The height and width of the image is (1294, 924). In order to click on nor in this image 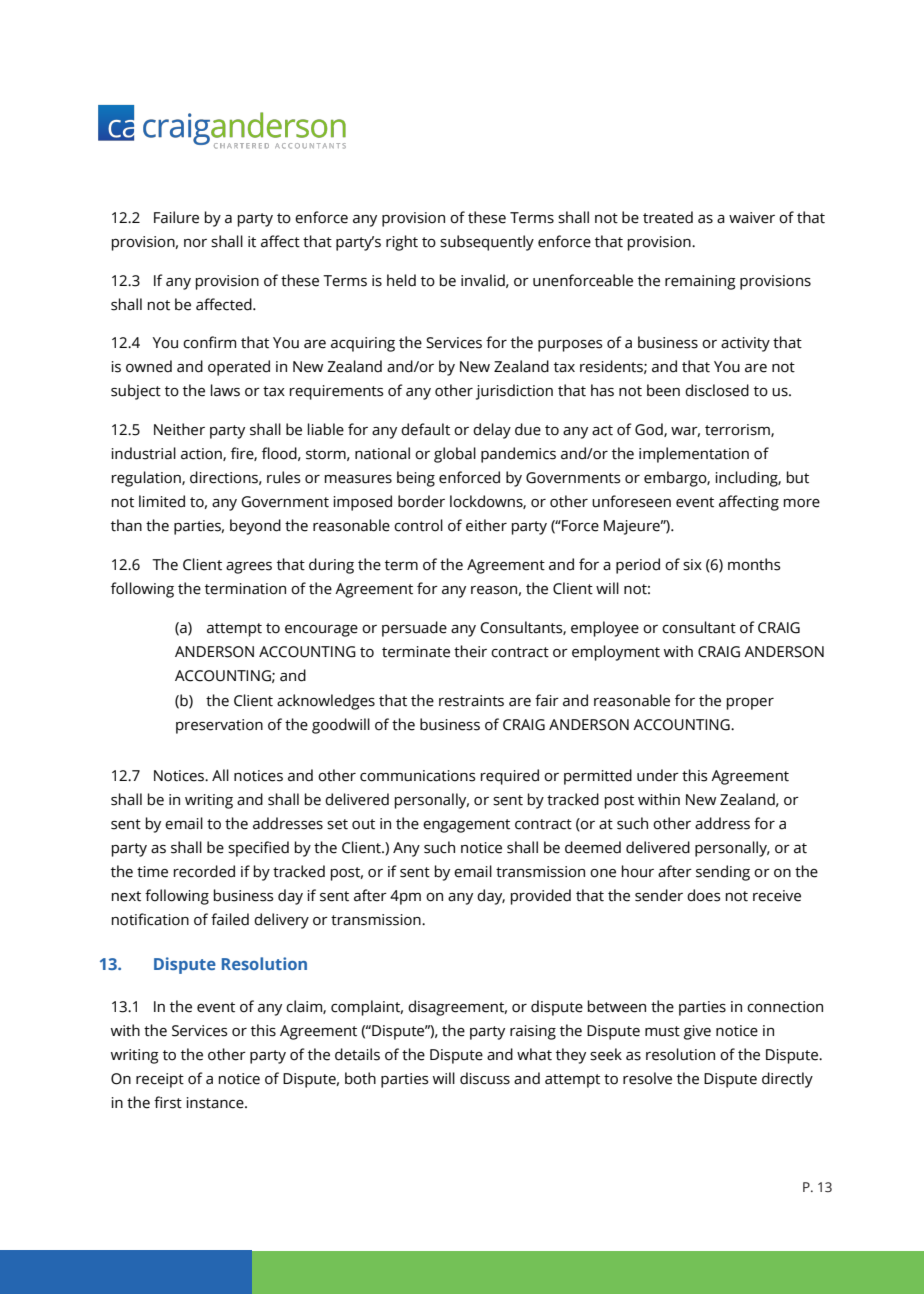, I will do `click(195, 243)`.
